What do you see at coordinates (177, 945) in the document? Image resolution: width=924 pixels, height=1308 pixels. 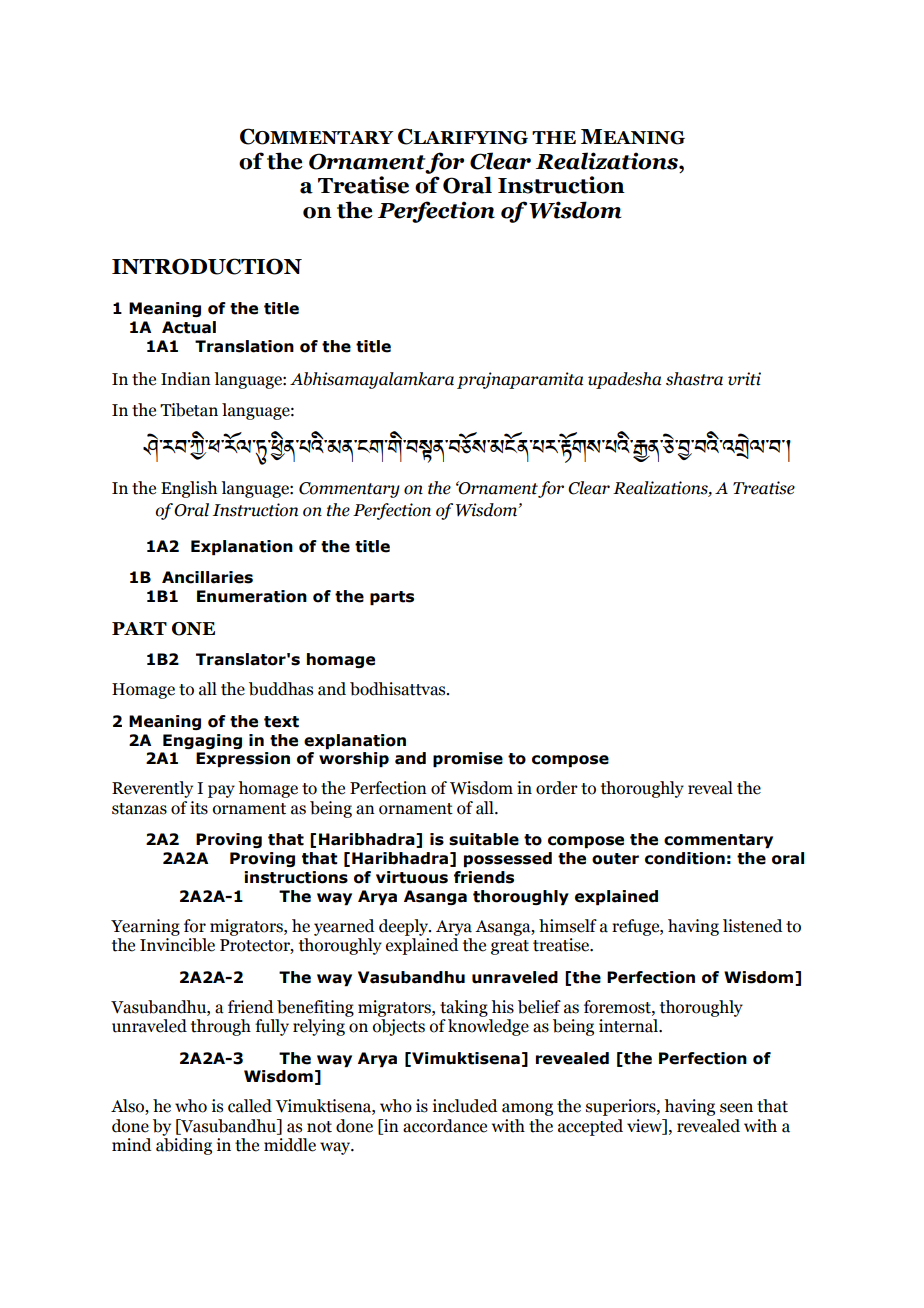 I see `Invincible` at bounding box center [177, 945].
